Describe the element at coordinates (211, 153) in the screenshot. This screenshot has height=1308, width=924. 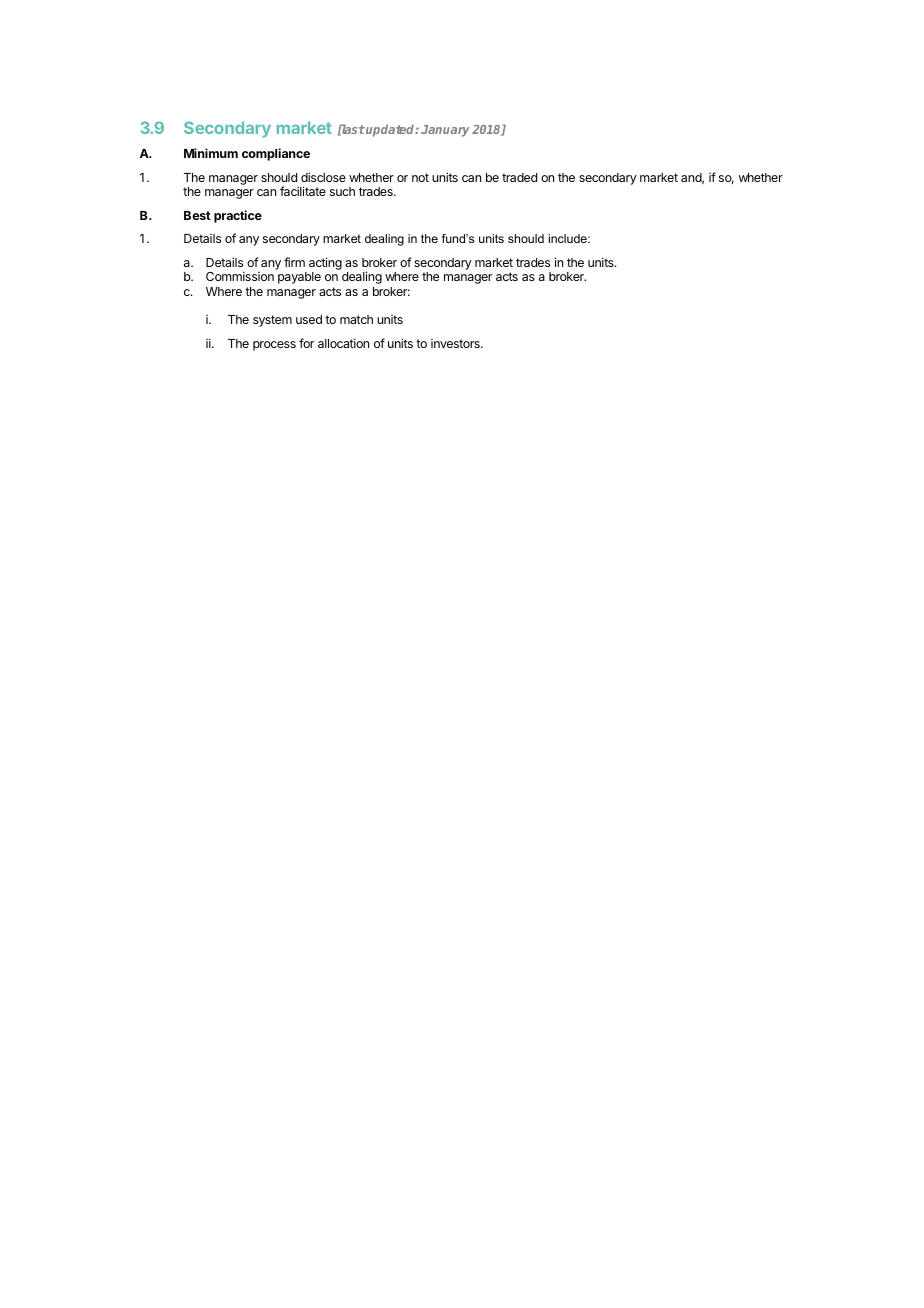
I see `Minimum` at that location.
